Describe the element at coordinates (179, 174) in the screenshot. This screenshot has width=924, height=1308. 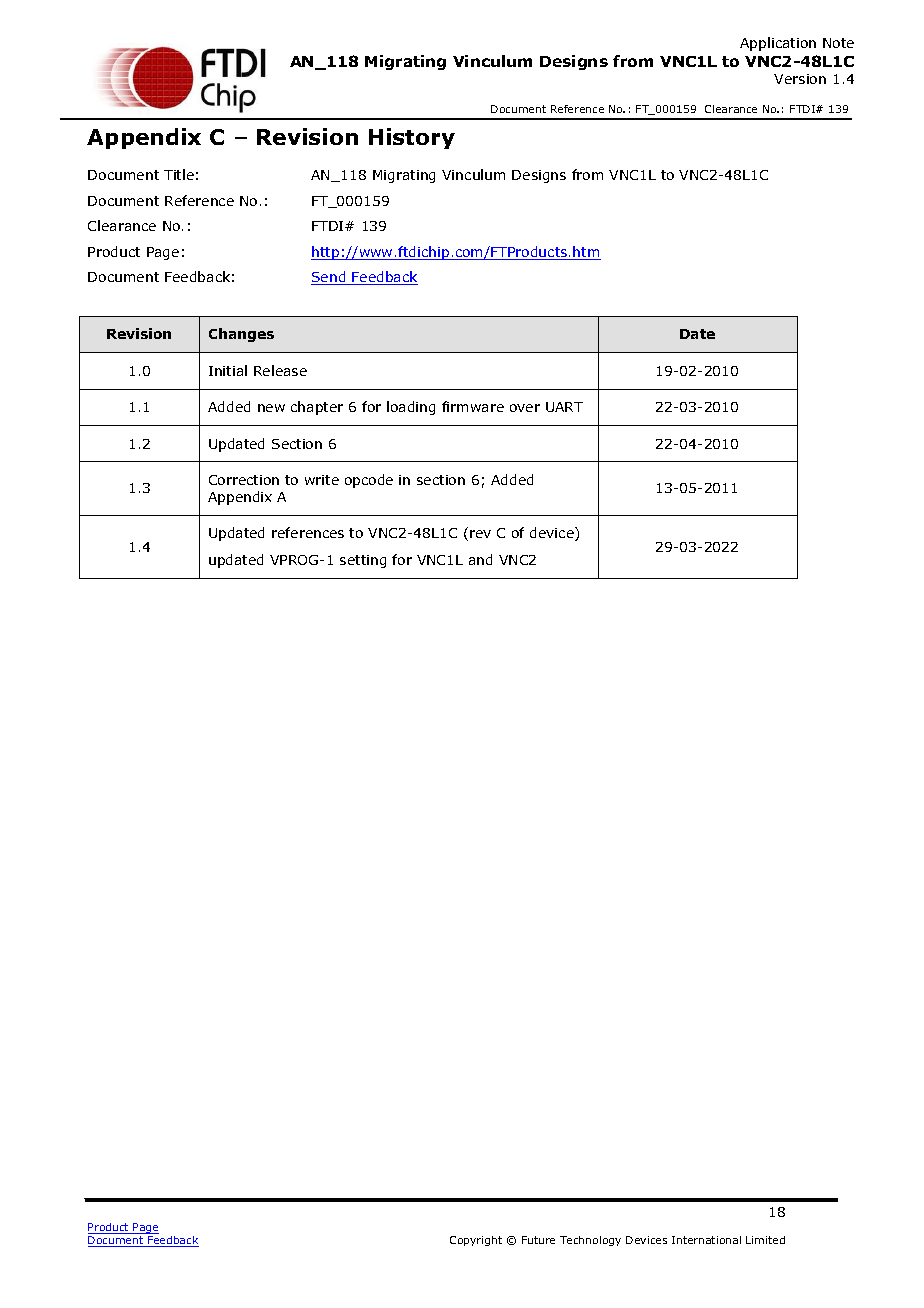
I see `Title` at that location.
